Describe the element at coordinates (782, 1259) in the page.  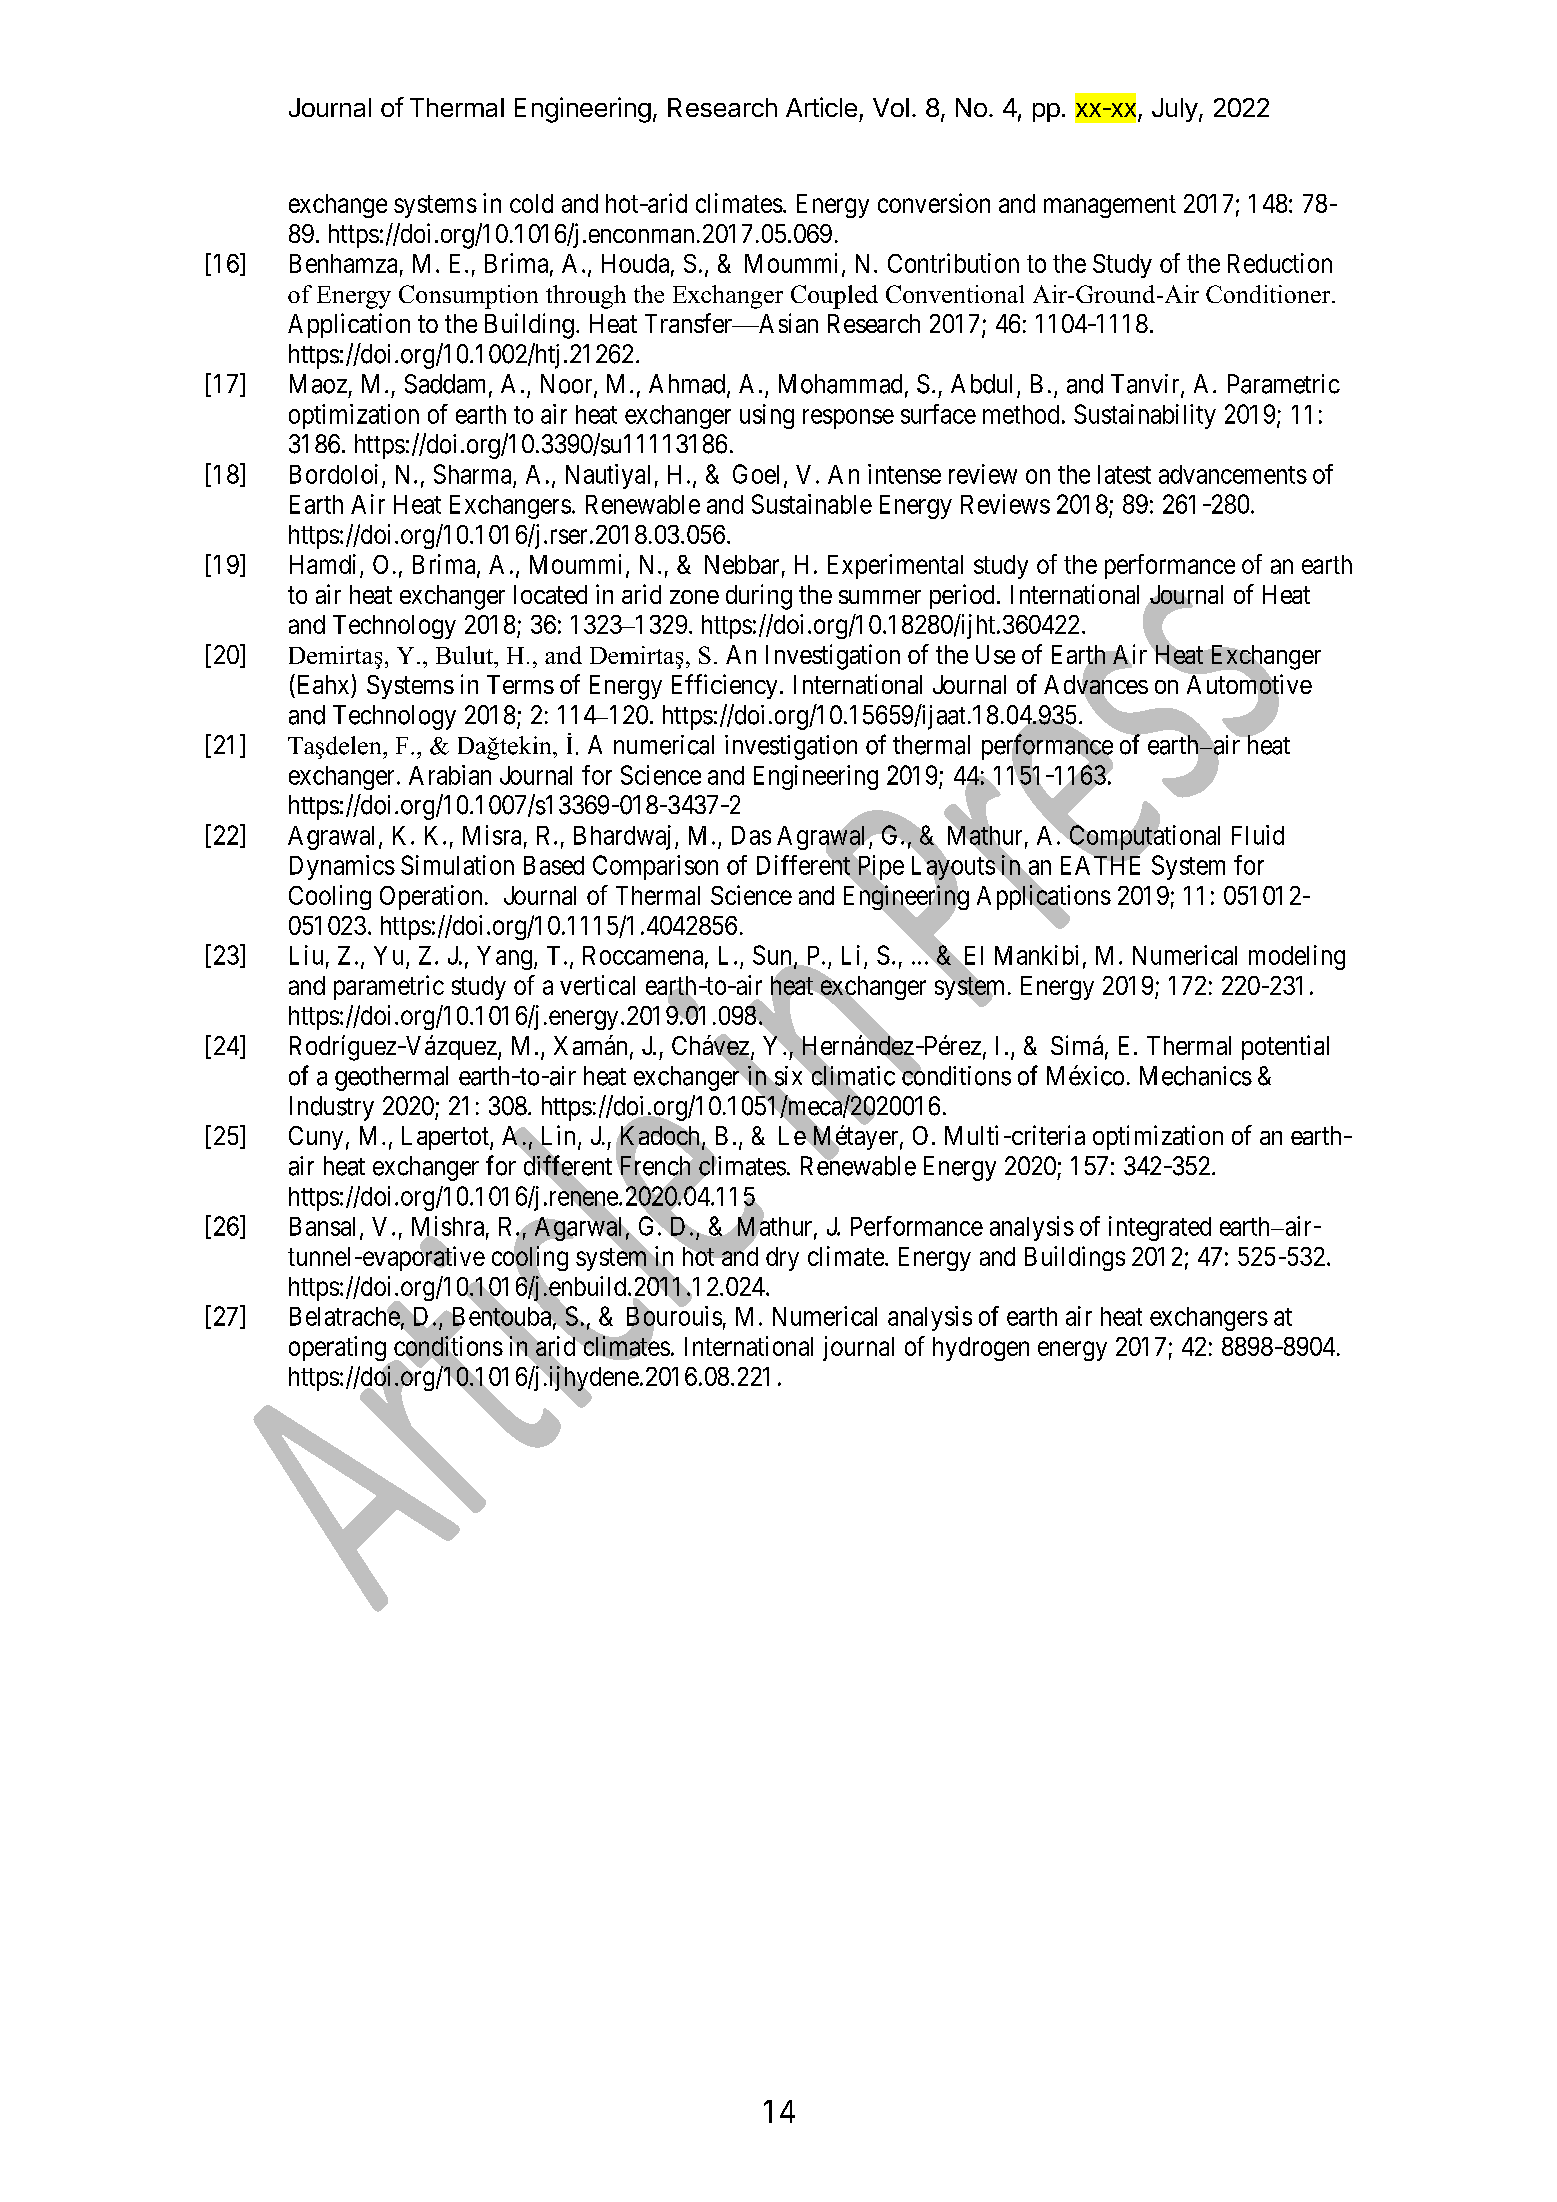
I see `dry` at that location.
